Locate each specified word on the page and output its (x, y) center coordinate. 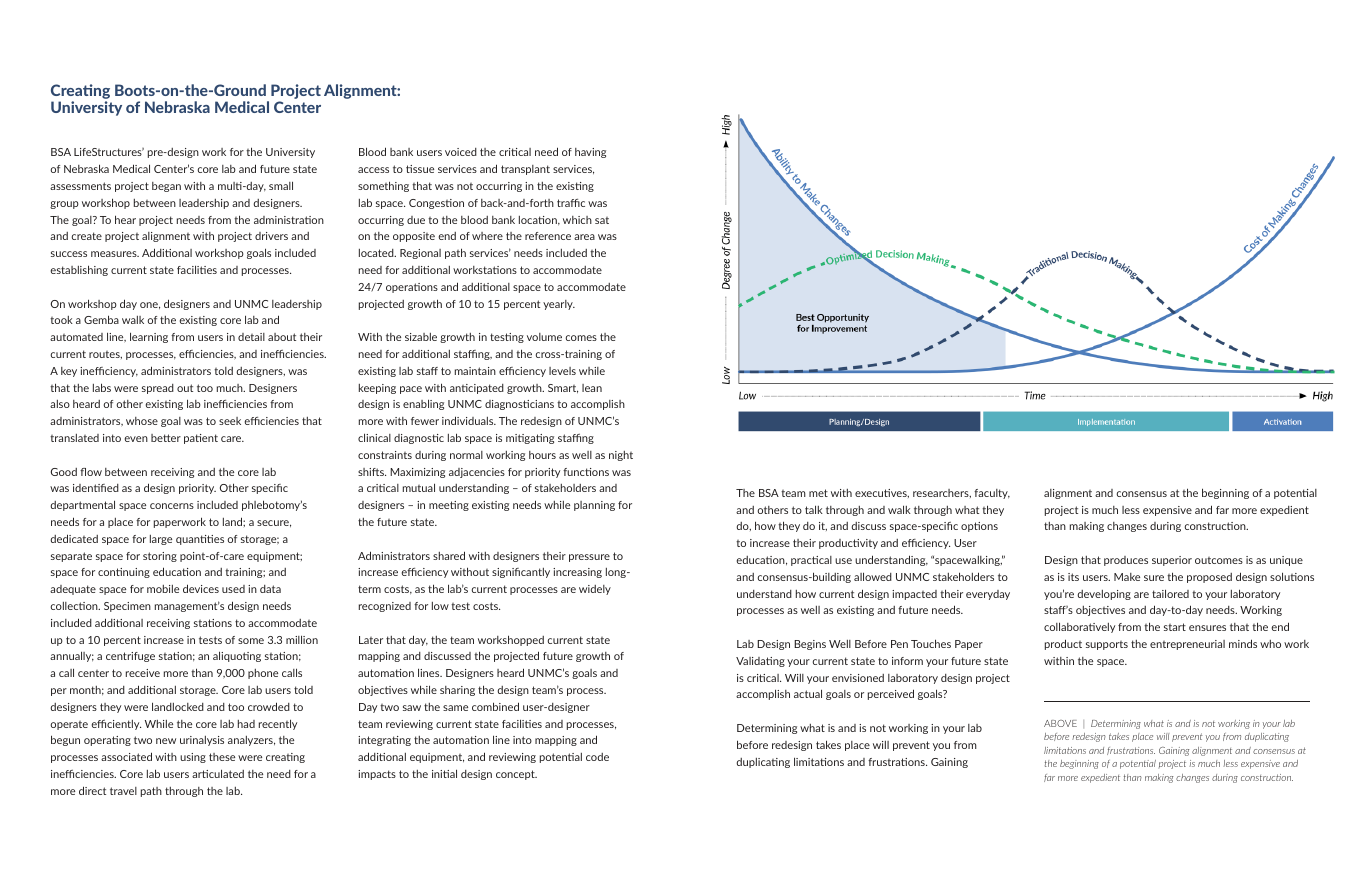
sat (602, 220)
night (621, 456)
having (590, 153)
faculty (992, 494)
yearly (559, 305)
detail (251, 337)
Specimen (127, 607)
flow (91, 472)
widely (595, 590)
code (597, 757)
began (166, 187)
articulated (218, 773)
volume (544, 337)
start (1175, 627)
